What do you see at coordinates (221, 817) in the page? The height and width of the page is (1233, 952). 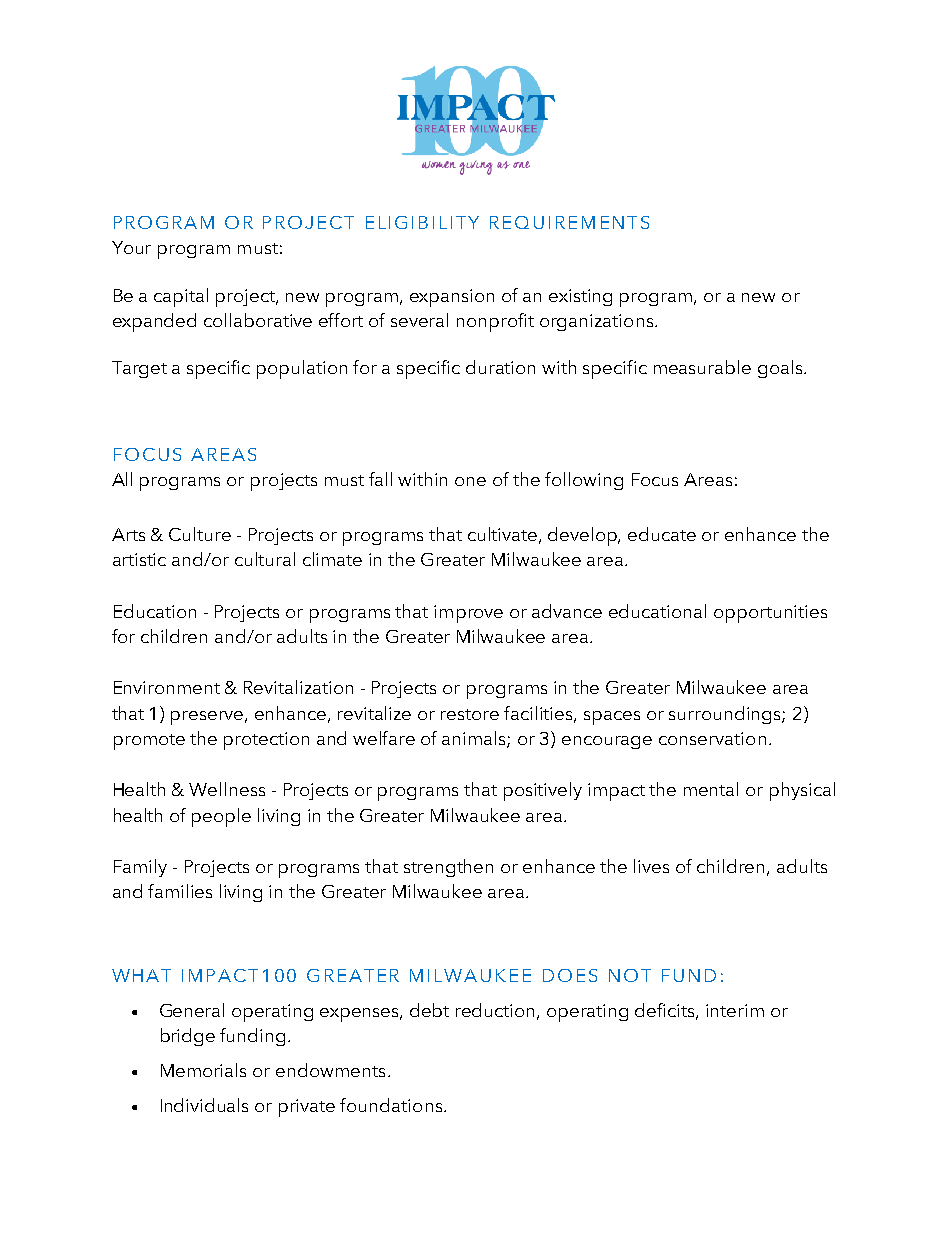 I see `people` at bounding box center [221, 817].
